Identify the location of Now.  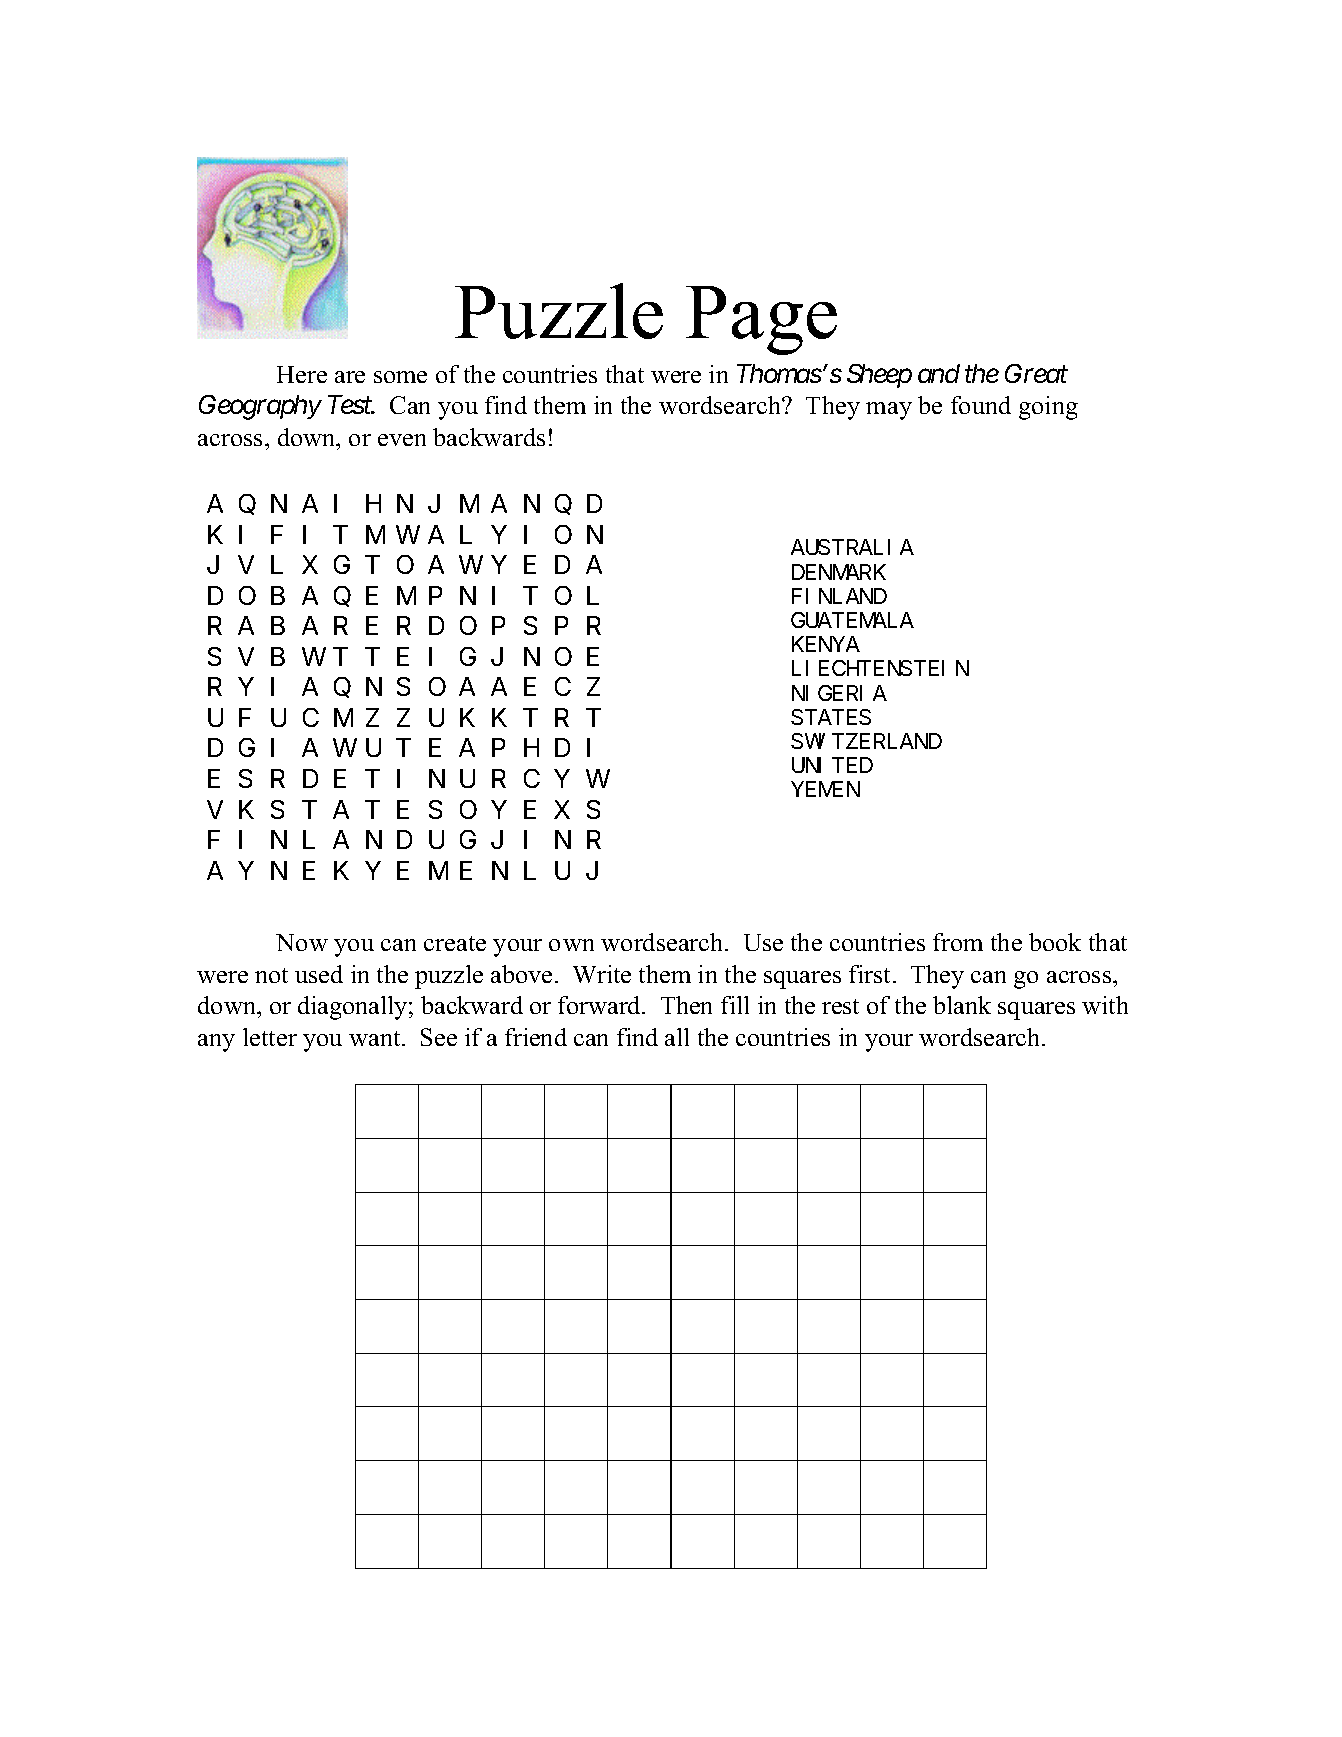
(302, 942).
